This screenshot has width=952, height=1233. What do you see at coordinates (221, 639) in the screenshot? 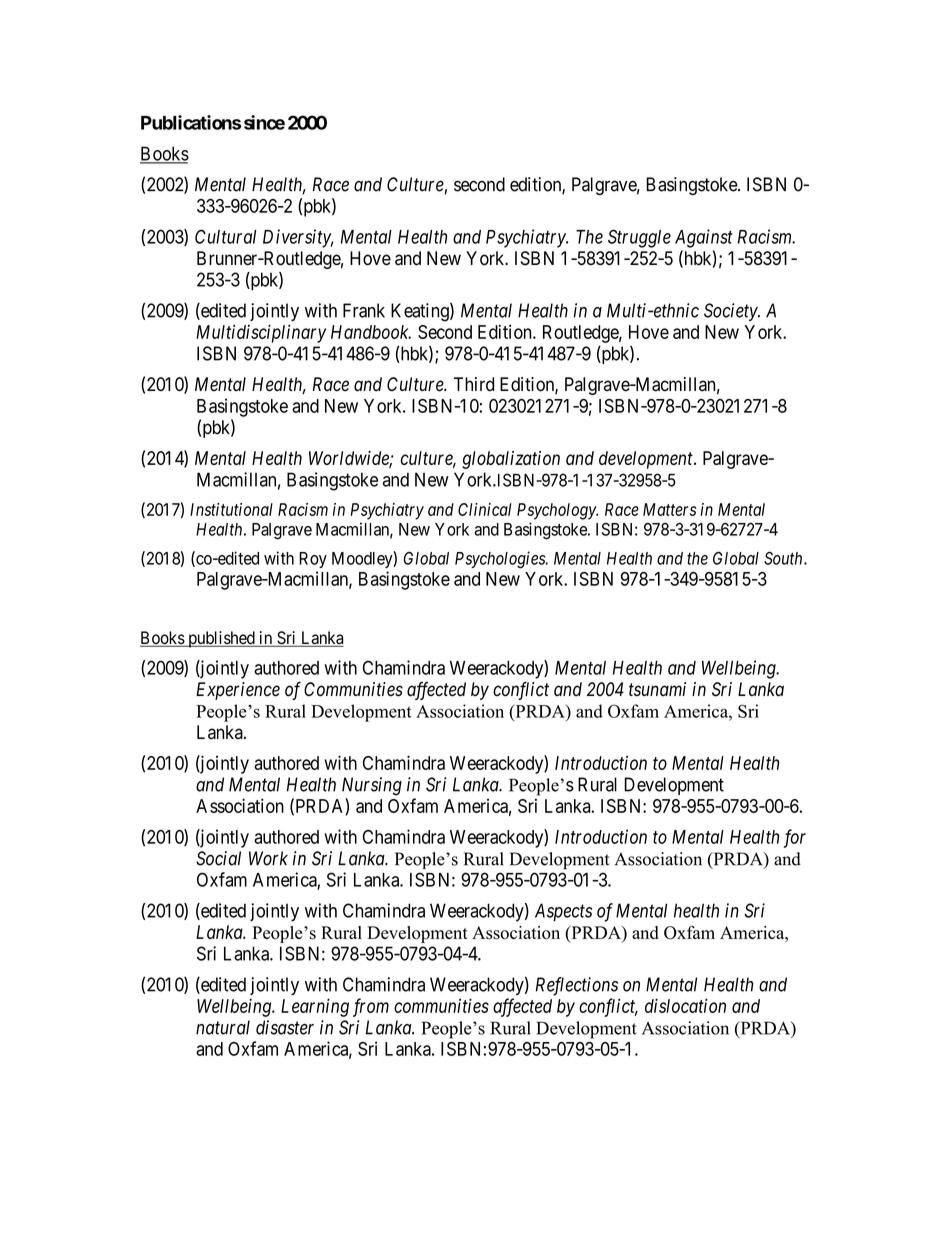
I see `published` at bounding box center [221, 639].
